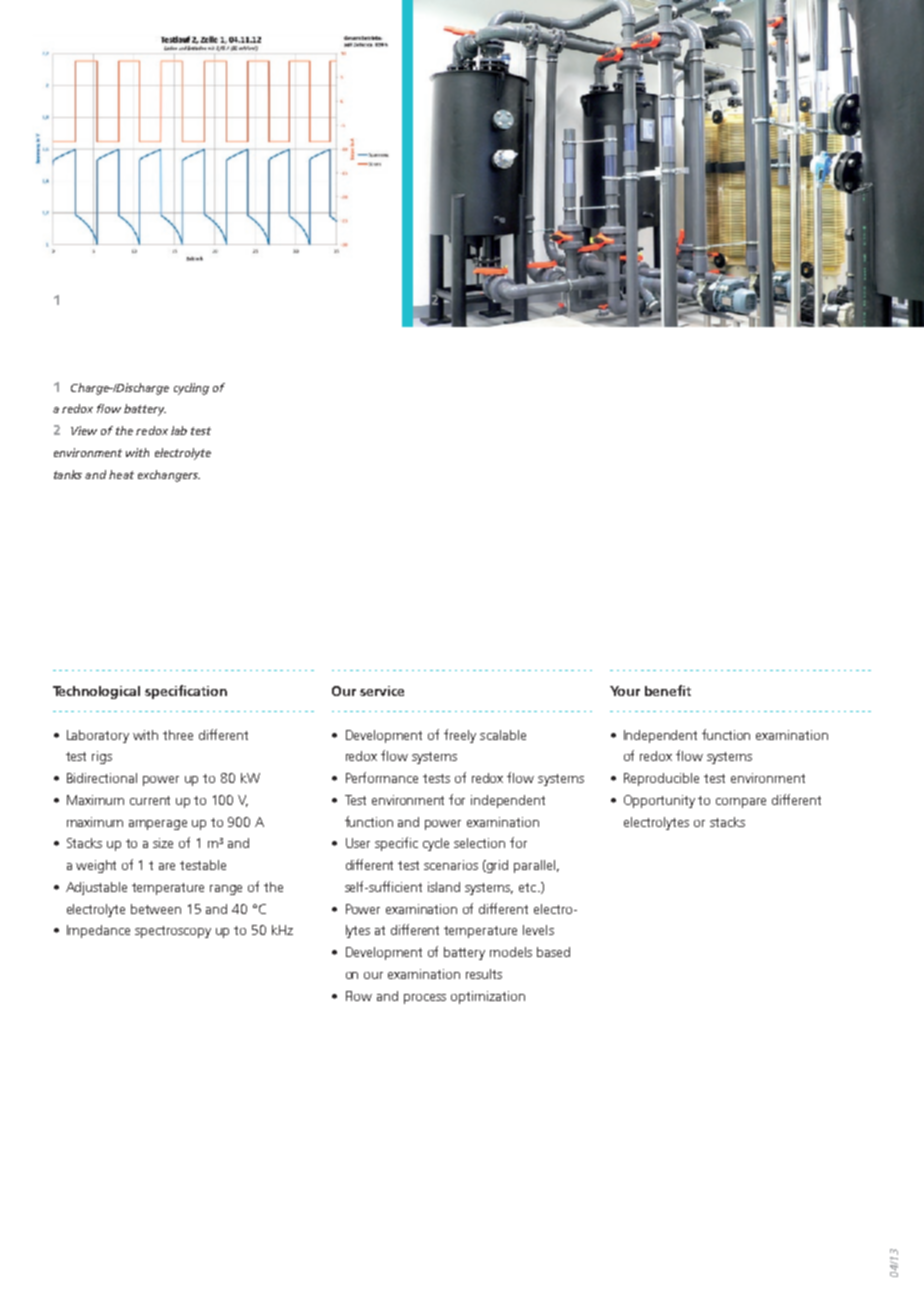 The height and width of the screenshot is (1308, 924). Describe the element at coordinates (96, 692) in the screenshot. I see `Technological` at that location.
